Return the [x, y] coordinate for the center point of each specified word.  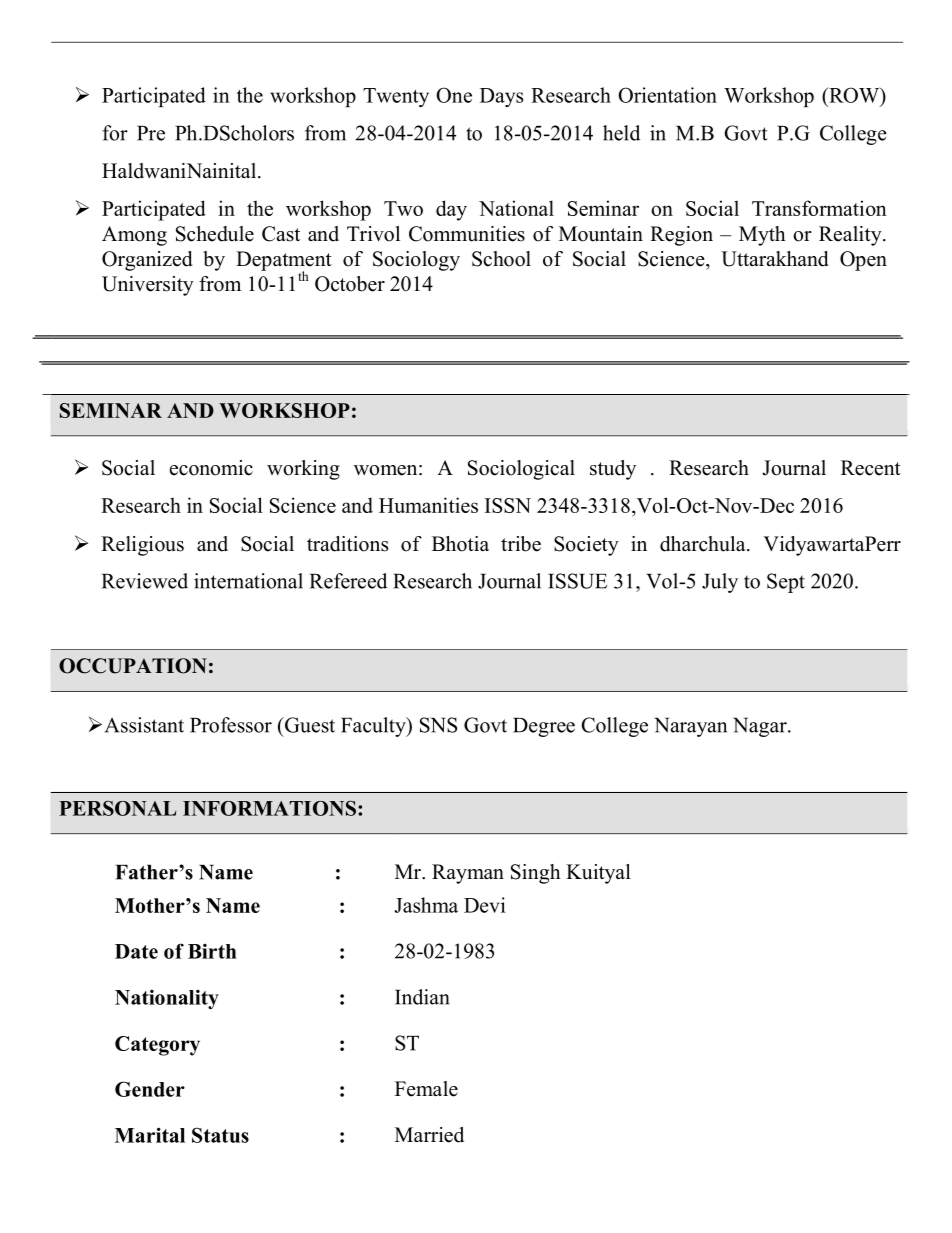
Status [220, 1135]
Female [426, 1089]
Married [429, 1135]
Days [501, 97]
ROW [854, 96]
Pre [151, 133]
